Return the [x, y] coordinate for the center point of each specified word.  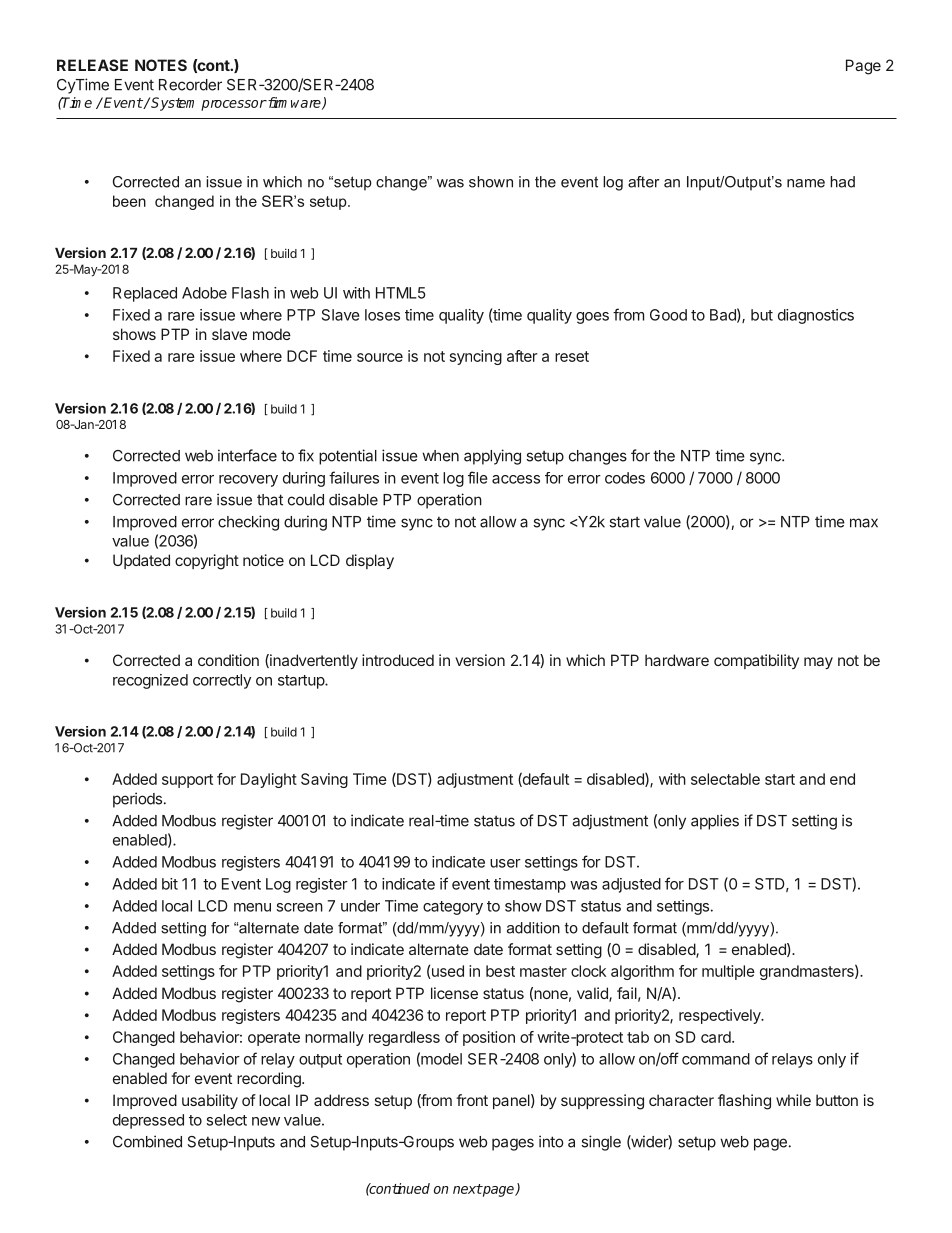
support [187, 781]
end [842, 779]
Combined [147, 1141]
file [478, 477]
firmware [294, 103]
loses [382, 315]
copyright [207, 562]
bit [170, 884]
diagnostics [816, 316]
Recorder [190, 85]
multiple [728, 972]
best [500, 971]
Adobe [204, 293]
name [806, 183]
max [864, 523]
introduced [398, 660]
